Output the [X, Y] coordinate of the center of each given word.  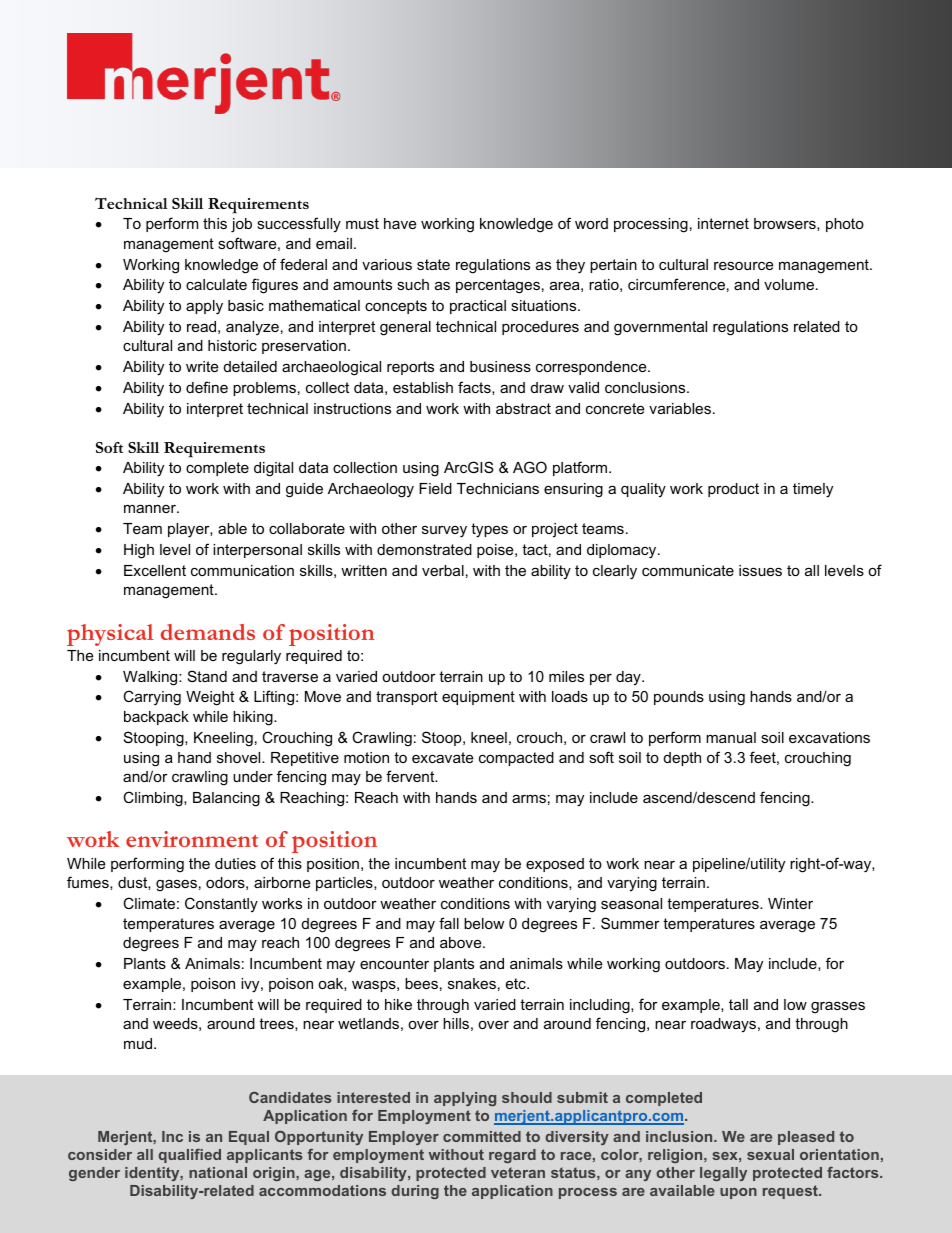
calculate [216, 284]
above [462, 942]
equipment [478, 698]
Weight [210, 698]
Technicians [498, 488]
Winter [790, 903]
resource [743, 265]
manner [151, 508]
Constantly [221, 905]
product [733, 490]
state [433, 264]
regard [512, 1156]
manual [731, 737]
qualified [190, 1156]
